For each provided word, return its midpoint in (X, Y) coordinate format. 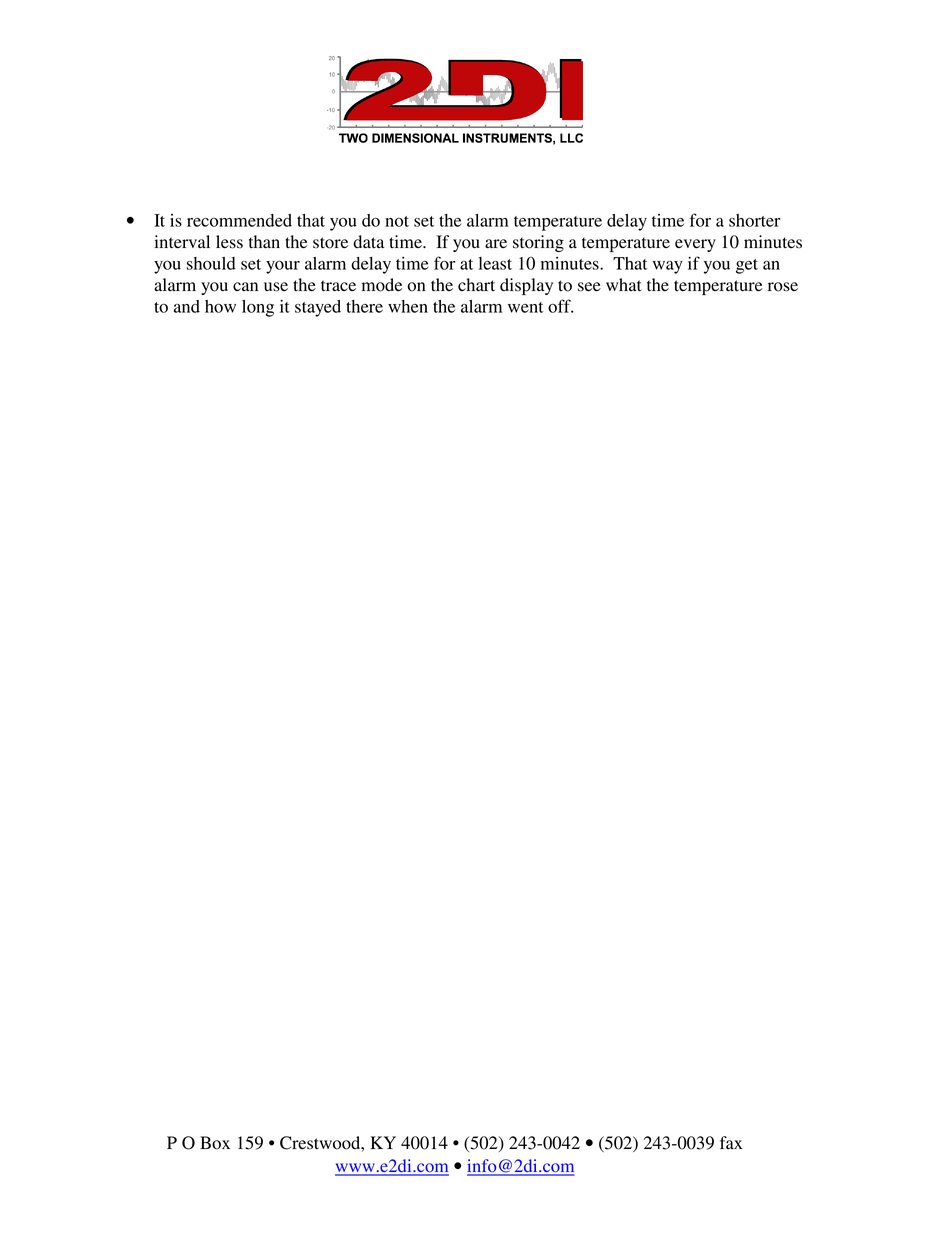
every (695, 245)
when (408, 306)
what (624, 284)
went (526, 307)
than (264, 242)
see (589, 287)
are (496, 243)
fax (731, 1142)
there (364, 306)
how (220, 306)
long (258, 308)
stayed (318, 308)
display (526, 286)
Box (215, 1143)
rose (783, 287)
